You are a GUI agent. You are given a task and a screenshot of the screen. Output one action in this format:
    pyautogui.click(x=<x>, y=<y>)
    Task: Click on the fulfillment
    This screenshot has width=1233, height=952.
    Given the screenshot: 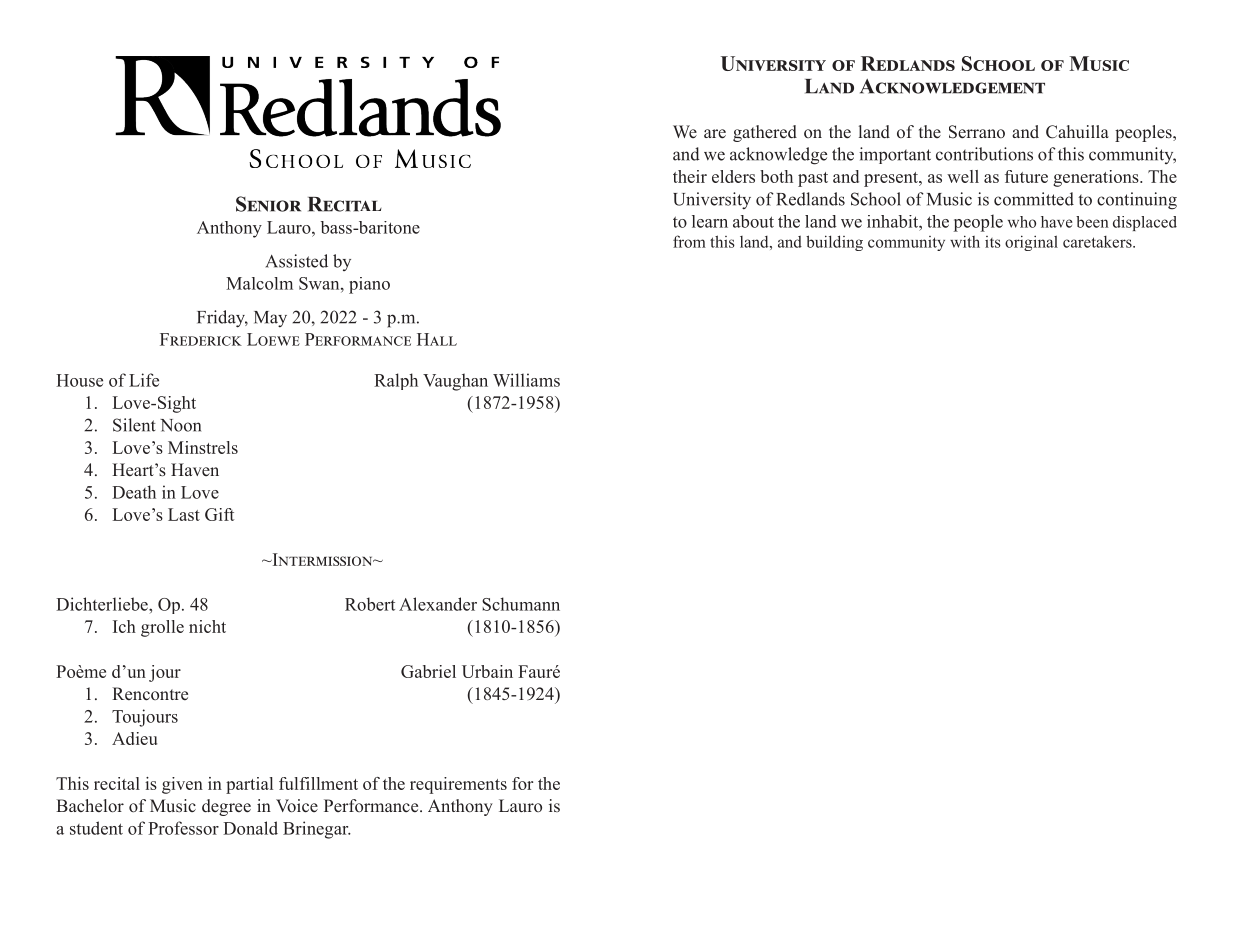 What is the action you would take?
    pyautogui.click(x=318, y=783)
